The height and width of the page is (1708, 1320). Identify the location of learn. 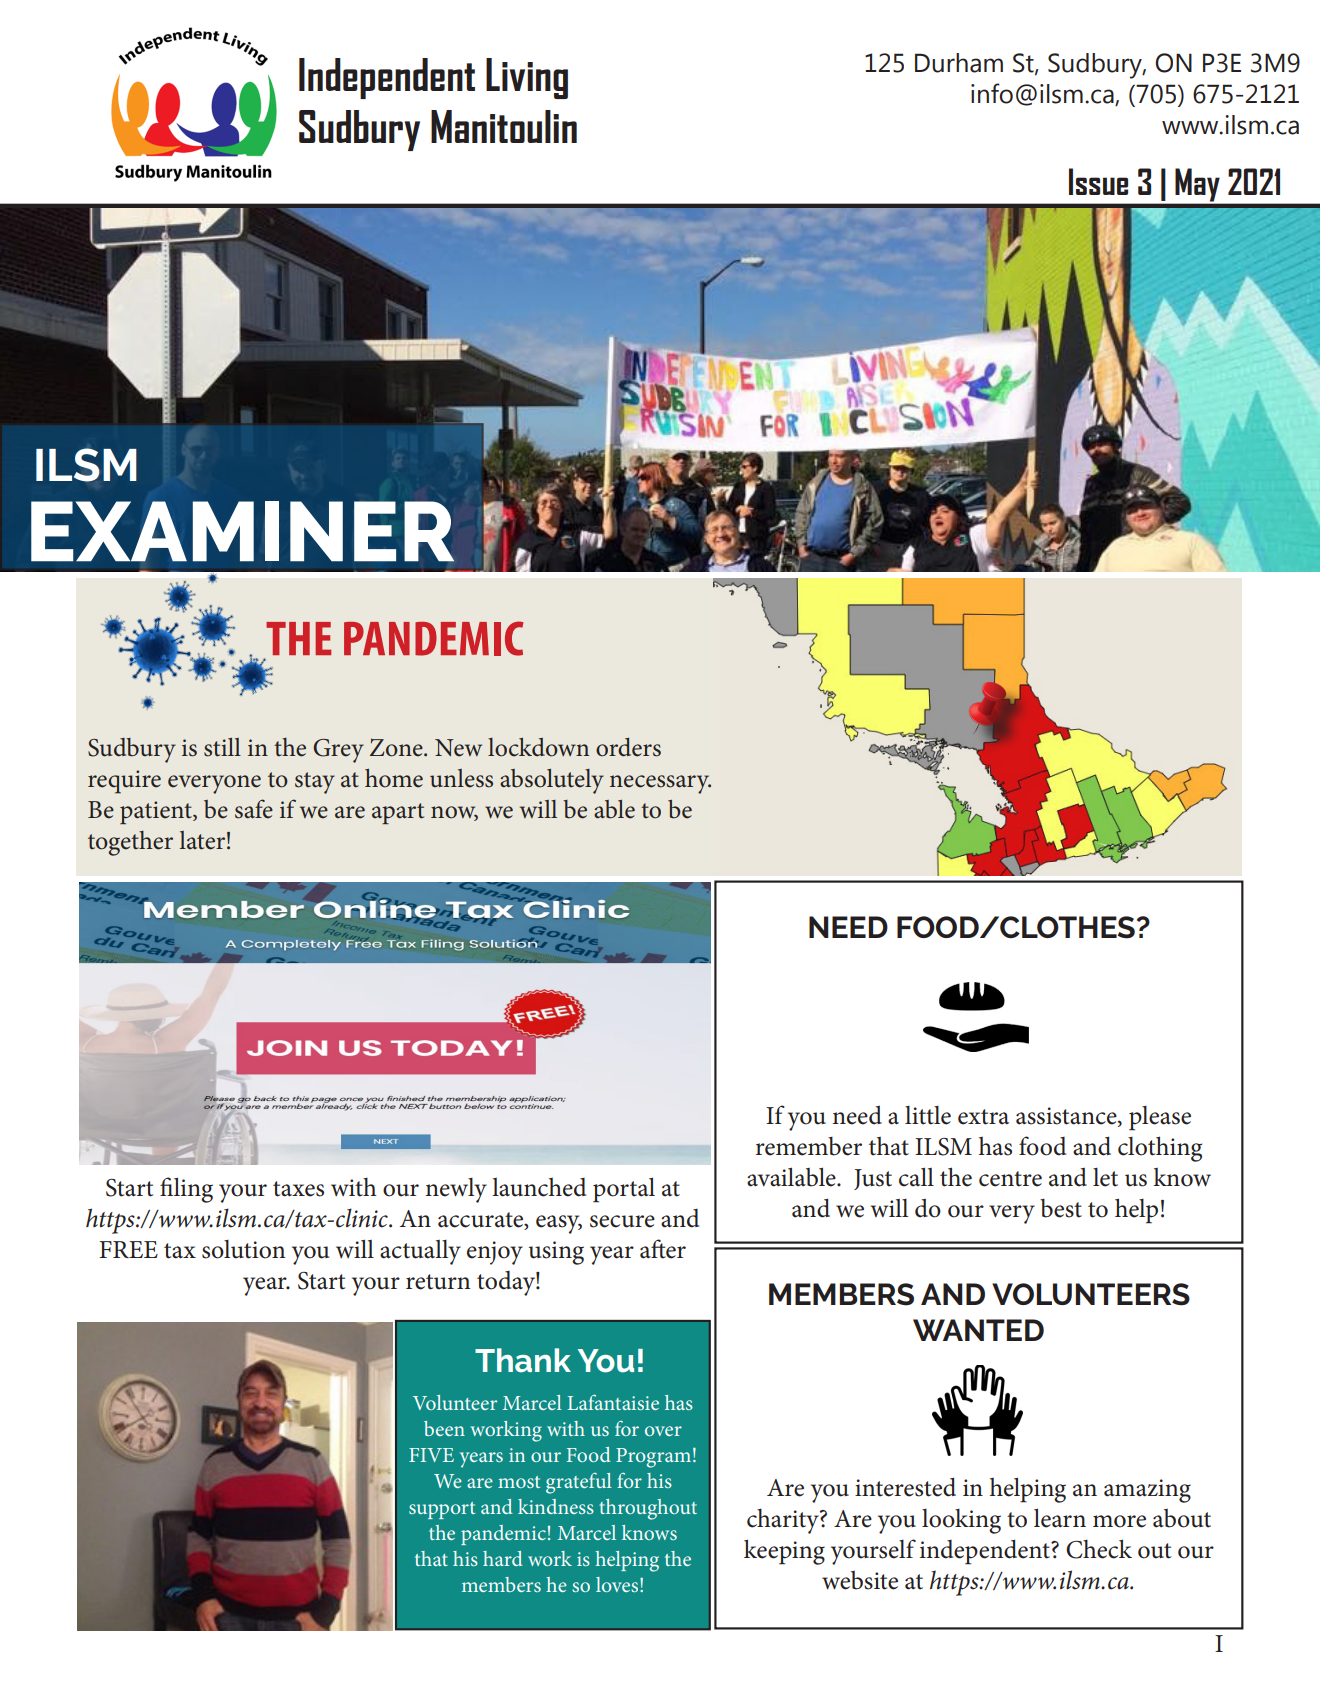
(1060, 1518).
